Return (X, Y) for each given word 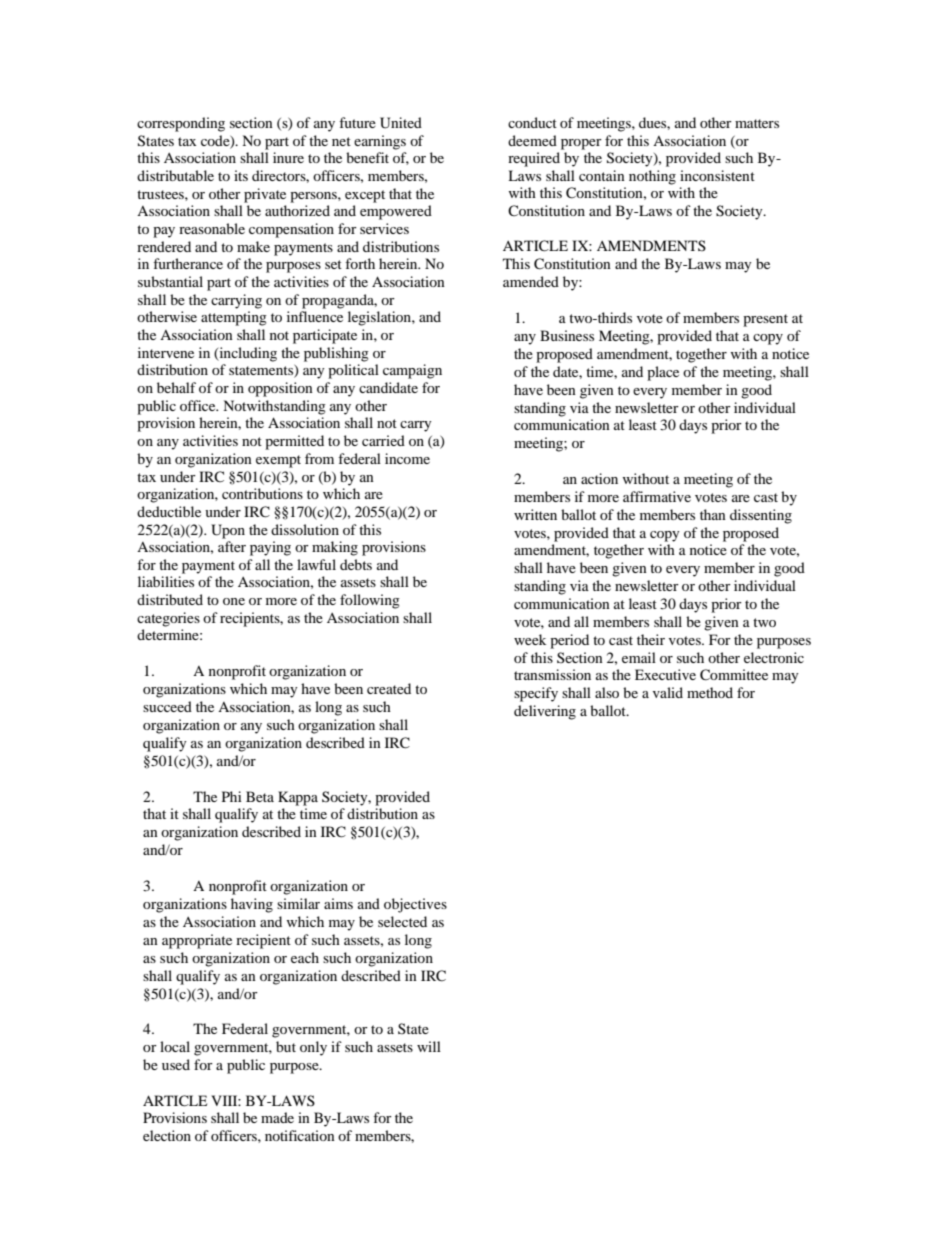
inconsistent (717, 175)
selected (402, 921)
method (710, 692)
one (234, 601)
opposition (280, 389)
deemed (532, 140)
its (241, 175)
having (252, 905)
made (277, 1117)
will (429, 1046)
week (530, 639)
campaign (412, 371)
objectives (415, 905)
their (651, 639)
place (663, 373)
